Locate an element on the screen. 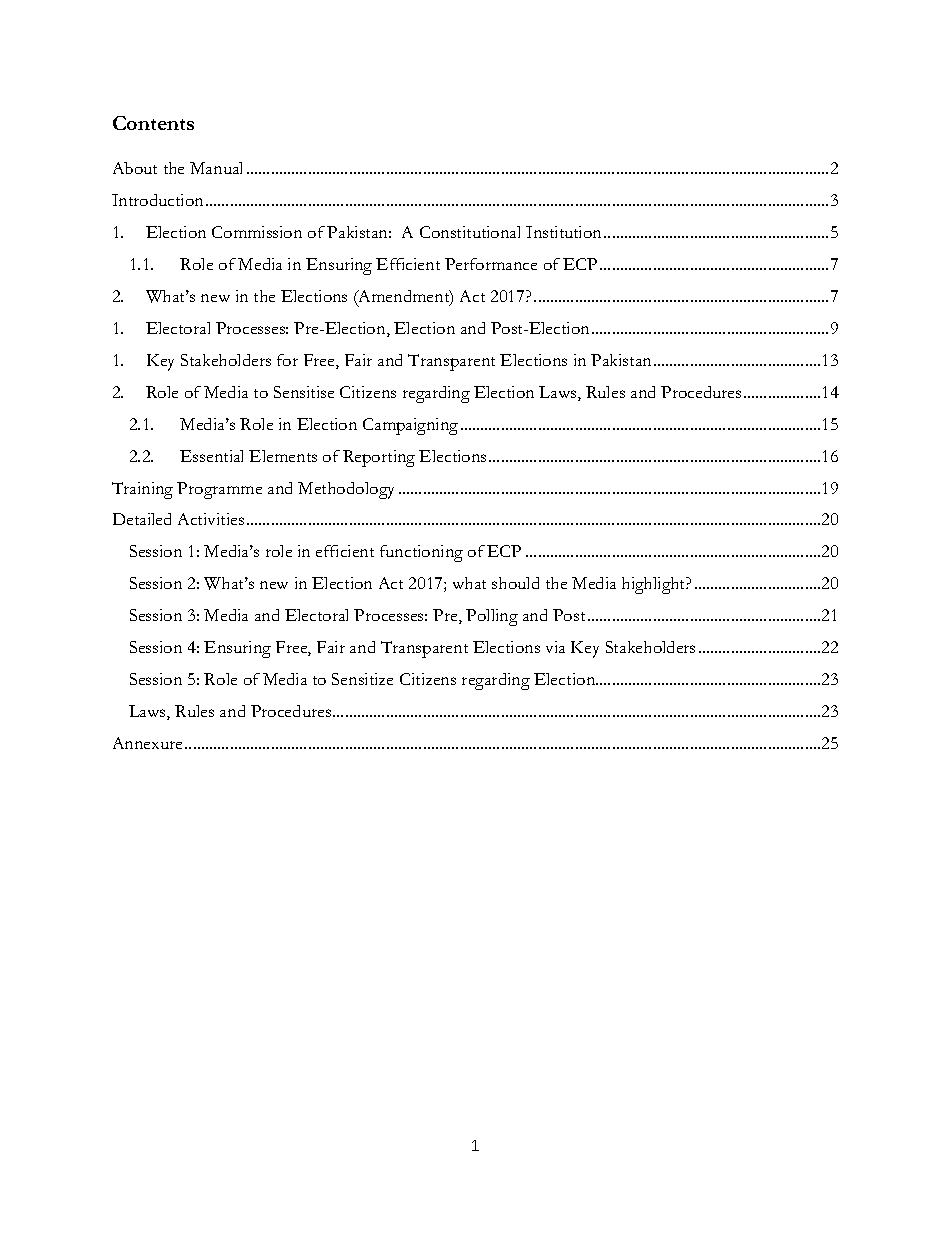 The height and width of the screenshot is (1233, 952). Campaigning is located at coordinates (410, 426).
